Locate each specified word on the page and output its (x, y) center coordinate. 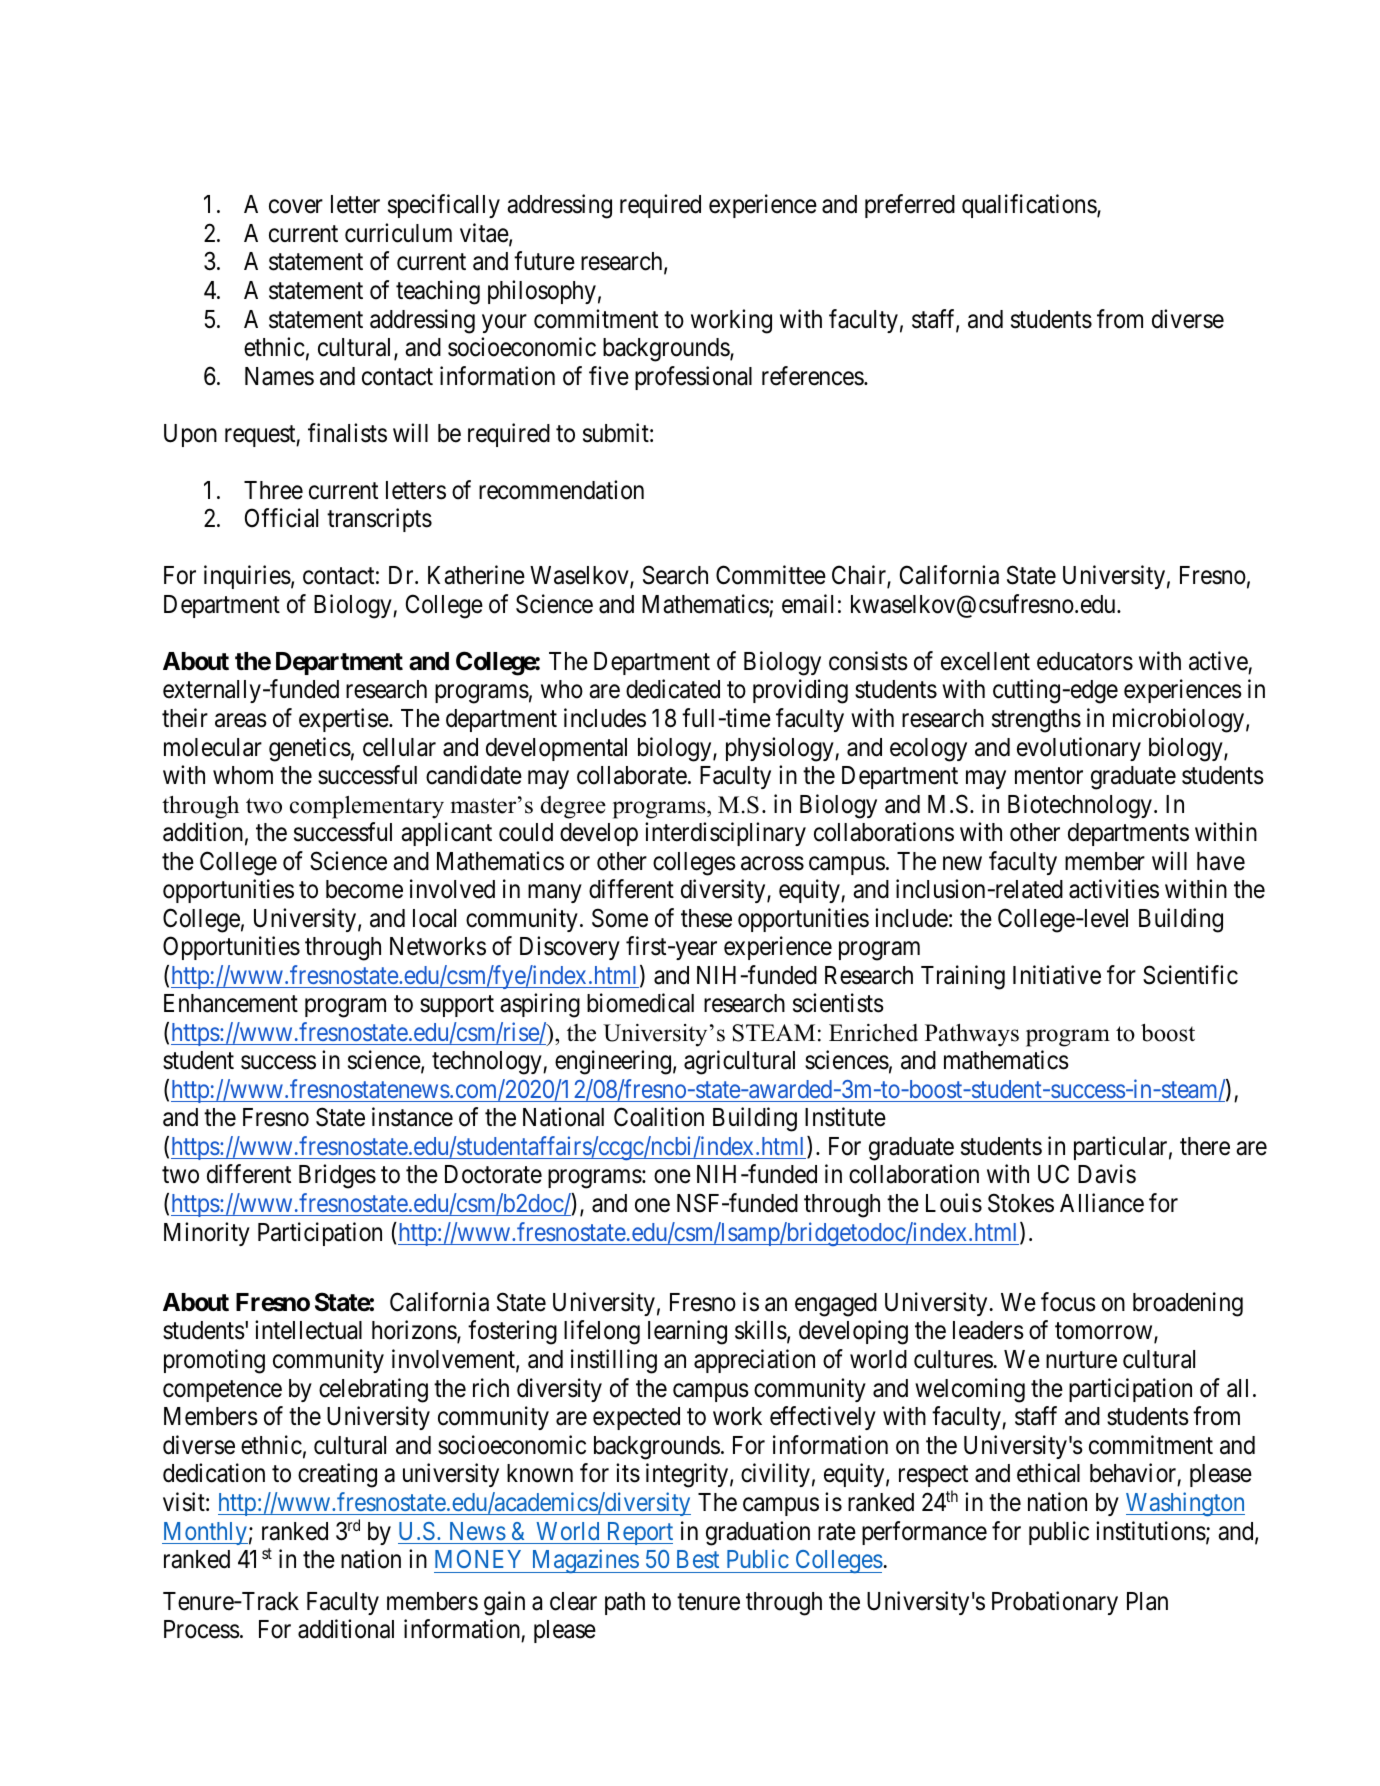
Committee (771, 575)
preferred (910, 206)
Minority (207, 1234)
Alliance (1102, 1203)
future (544, 261)
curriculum (398, 233)
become (364, 889)
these (706, 918)
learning (687, 1333)
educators (1085, 661)
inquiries (247, 577)
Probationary (1055, 1603)
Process (202, 1629)
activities (1114, 889)
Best (698, 1559)
